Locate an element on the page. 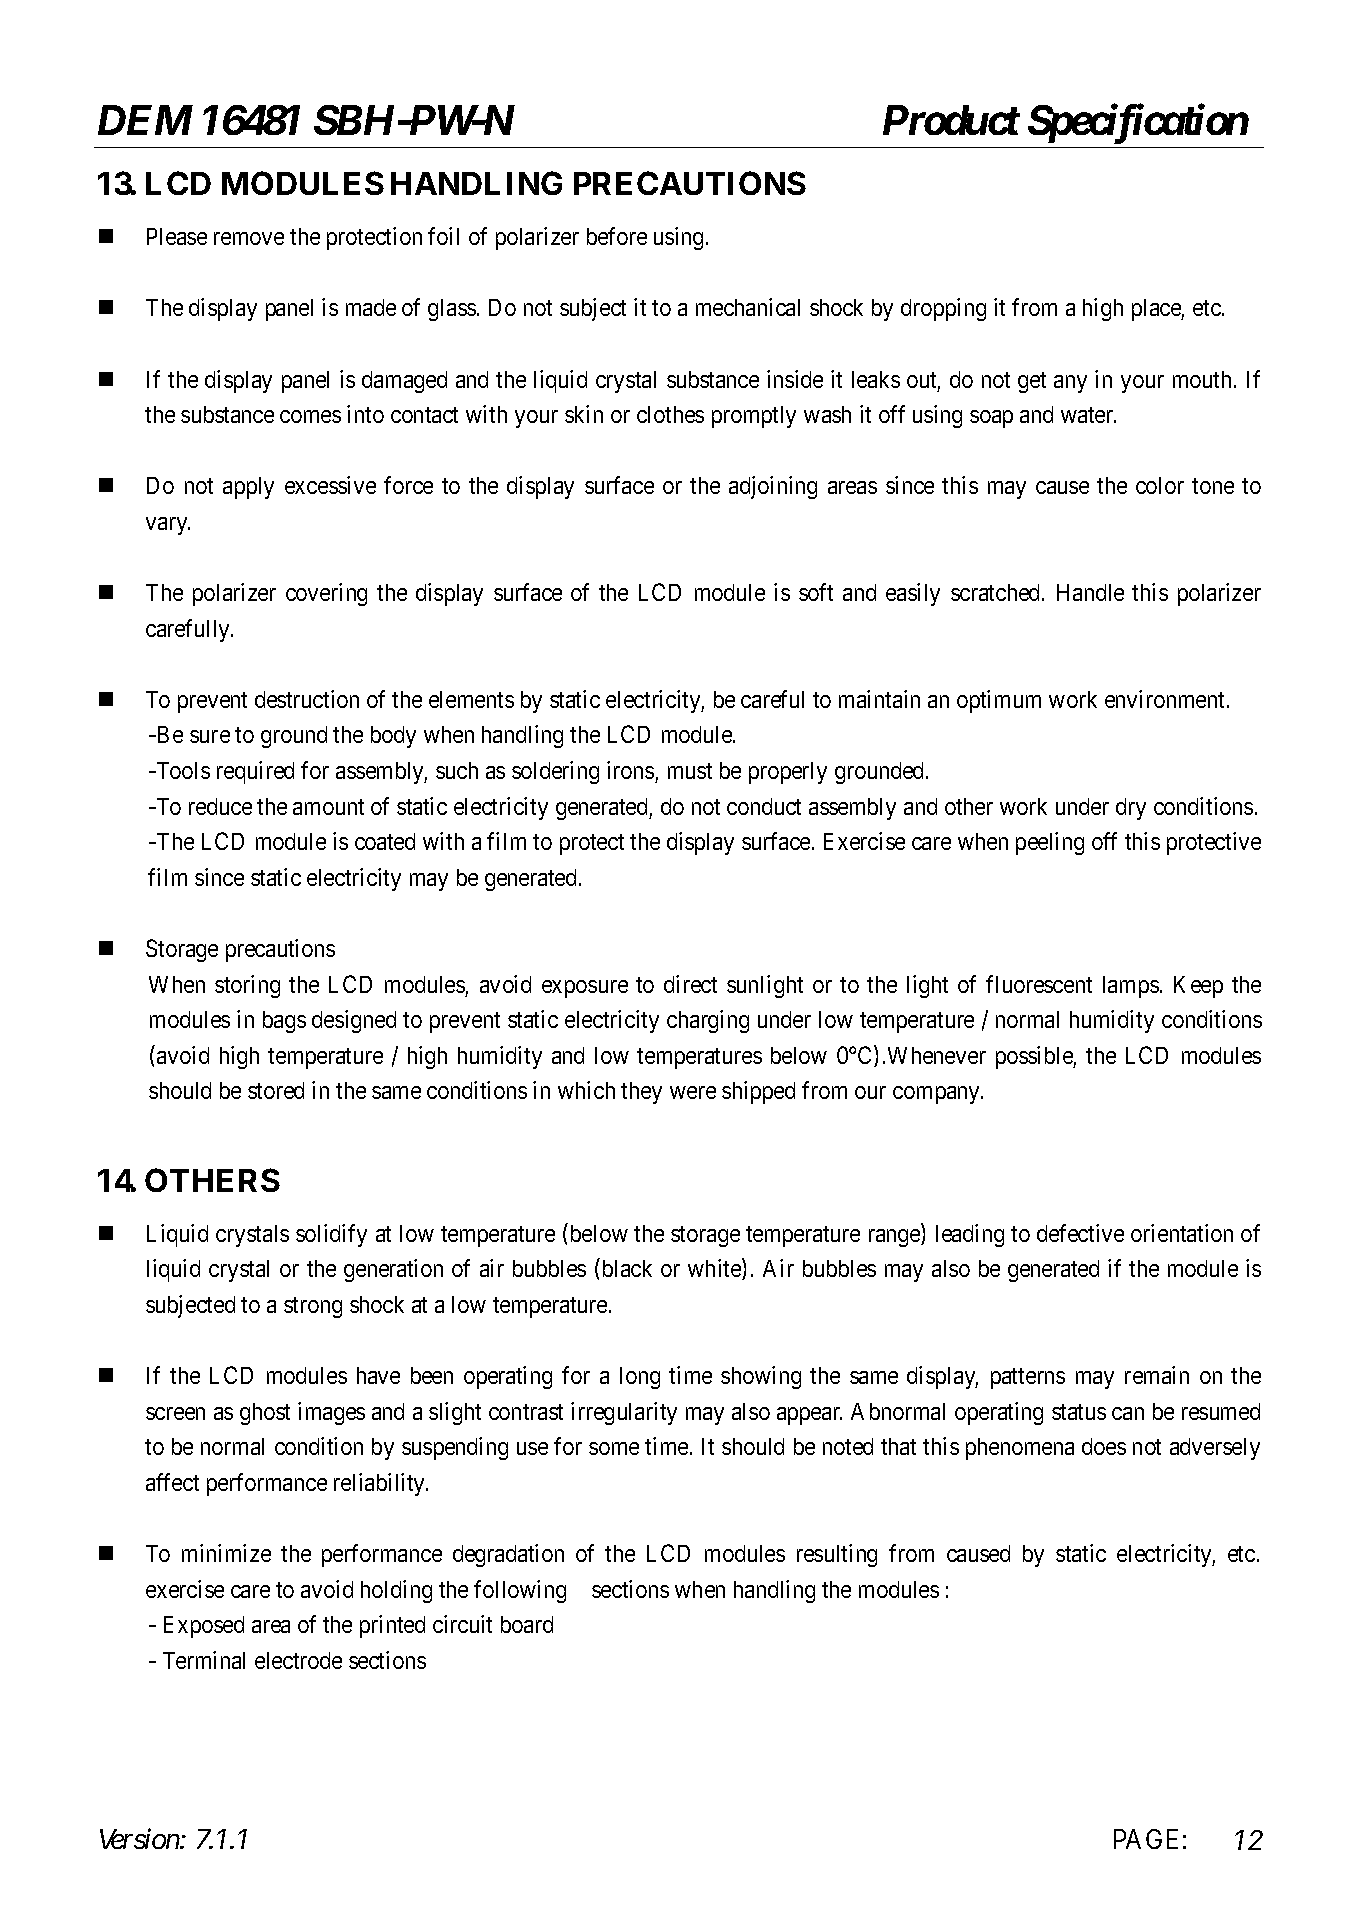 The image size is (1358, 1921). Version is located at coordinates (140, 1839).
